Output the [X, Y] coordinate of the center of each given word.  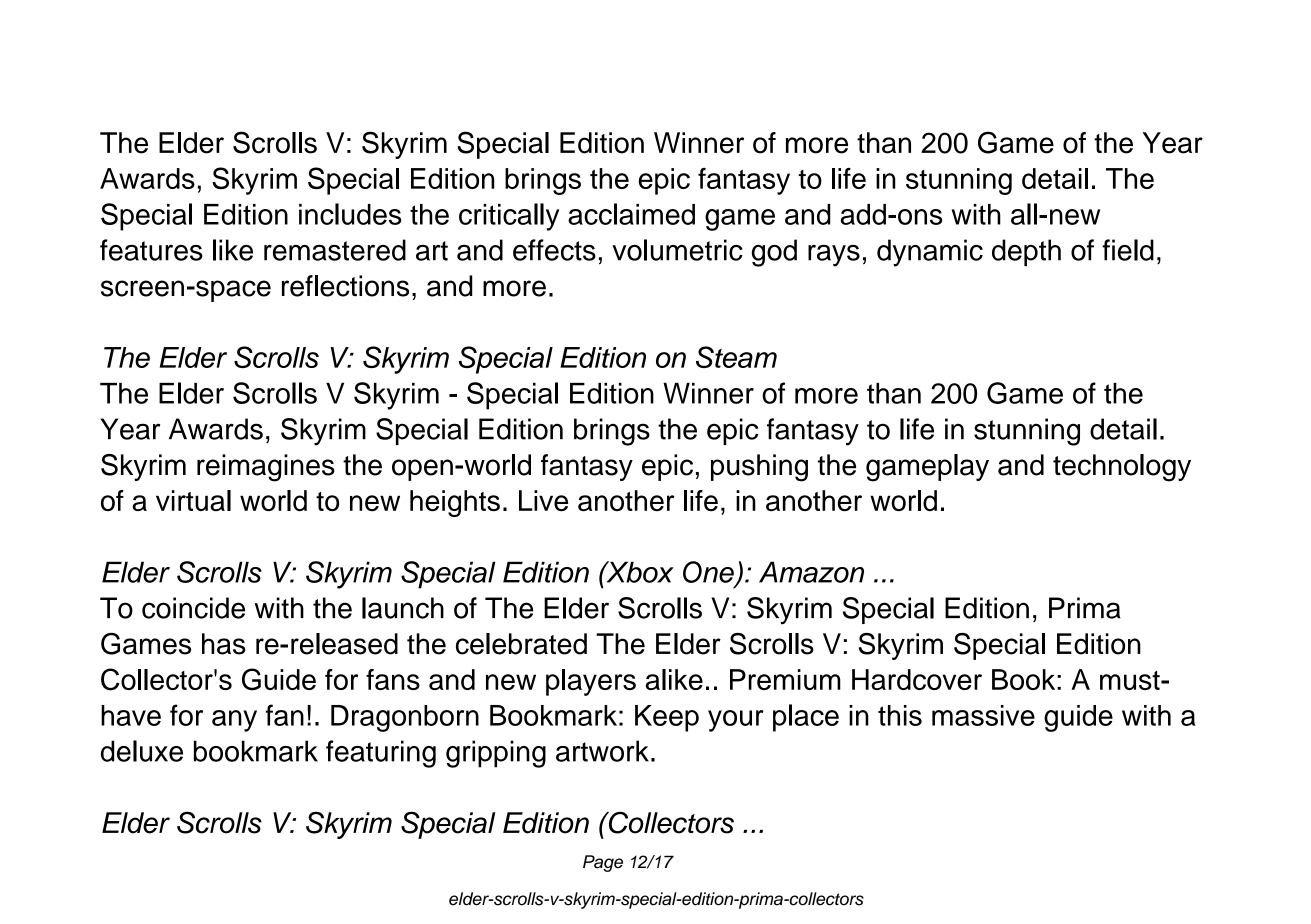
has [224, 644]
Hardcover [917, 679]
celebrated [521, 644]
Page [603, 863]
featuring [381, 754]
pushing [759, 468]
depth [1026, 252]
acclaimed [631, 214]
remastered [335, 250]
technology [1122, 468]
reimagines [266, 468]
